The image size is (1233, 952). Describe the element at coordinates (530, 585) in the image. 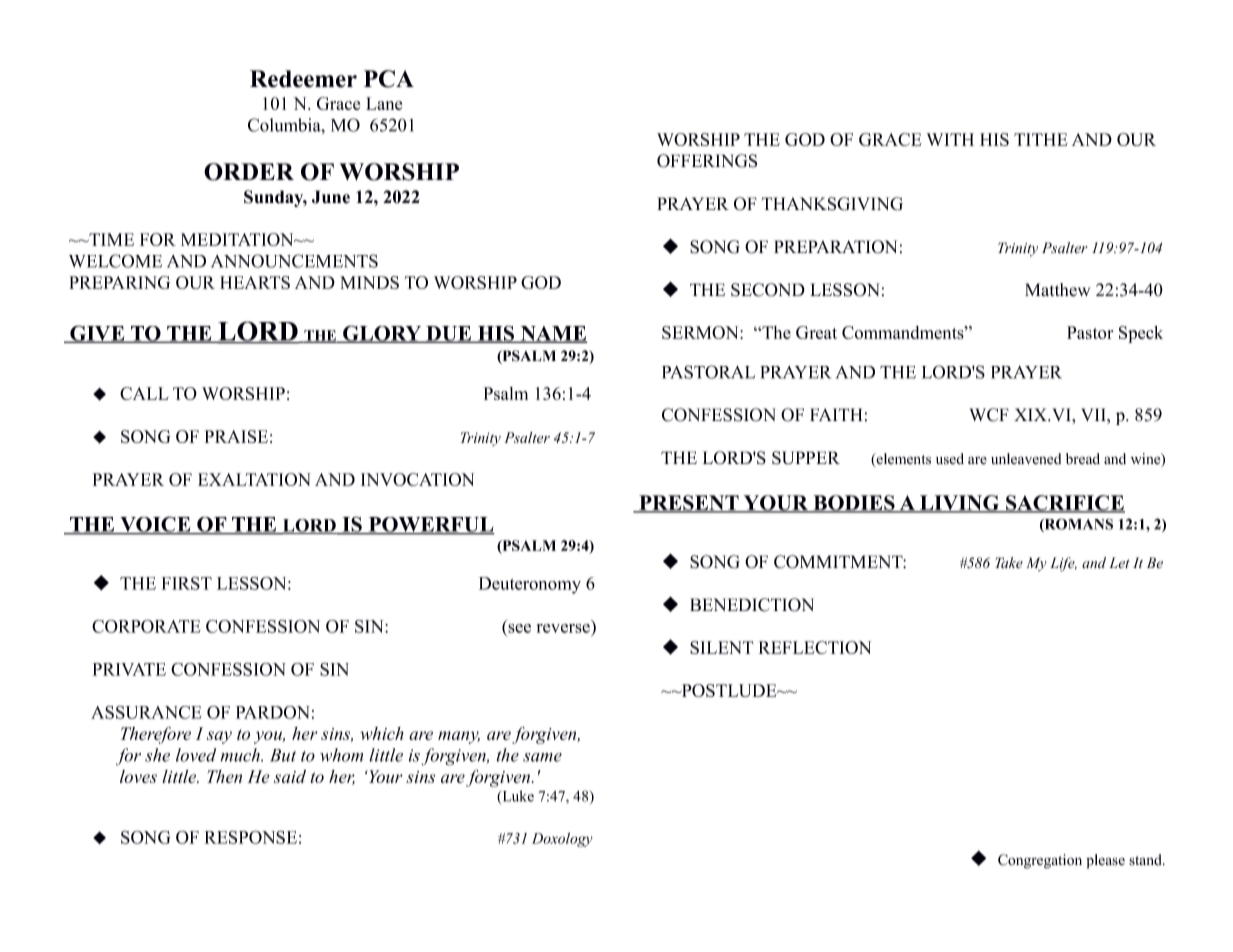

I see `Deuteronomy` at that location.
